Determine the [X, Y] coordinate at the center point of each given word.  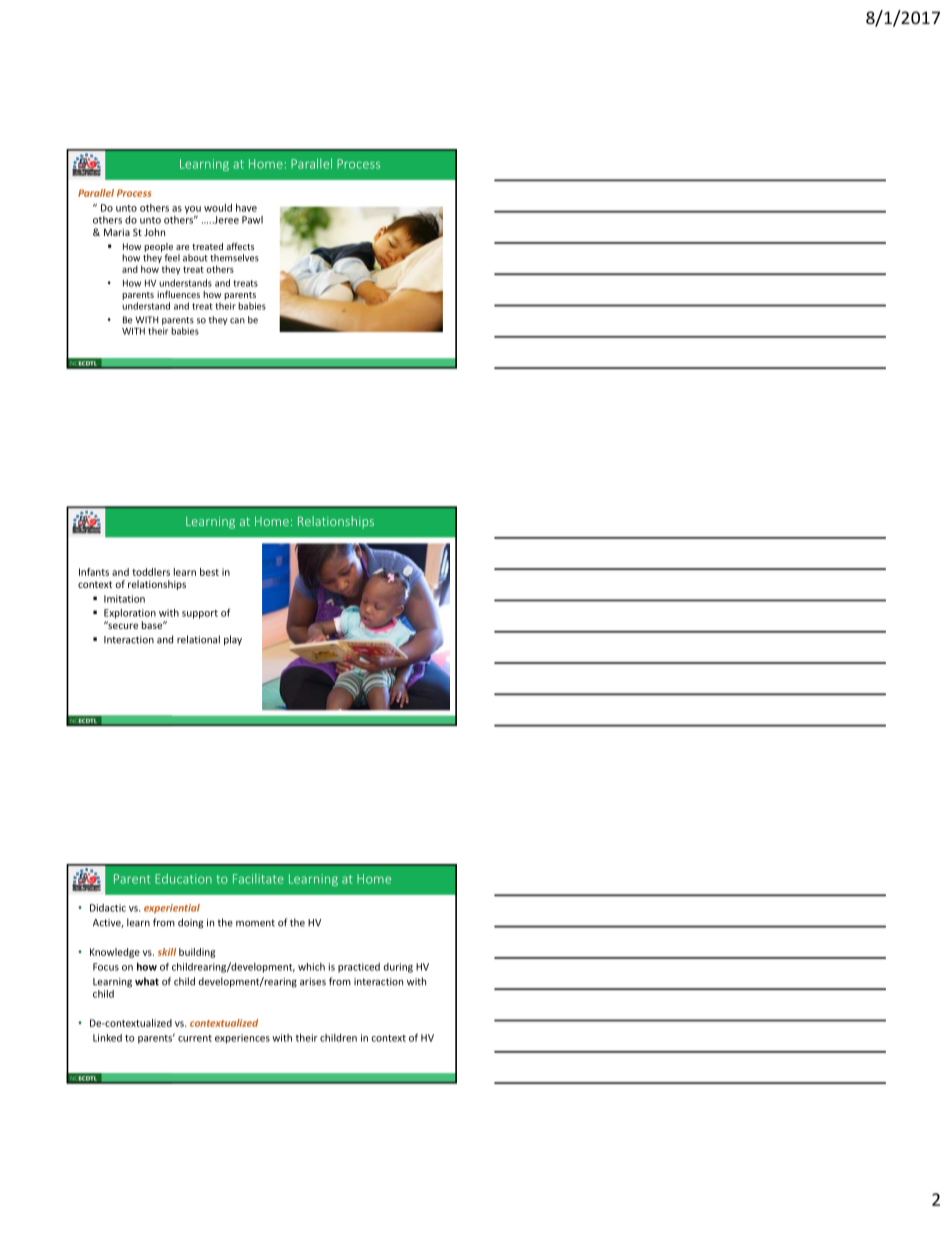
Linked [107, 1038]
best [209, 572]
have [246, 207]
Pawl [252, 220]
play [233, 640]
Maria [117, 232]
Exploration [130, 614]
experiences [242, 1039]
